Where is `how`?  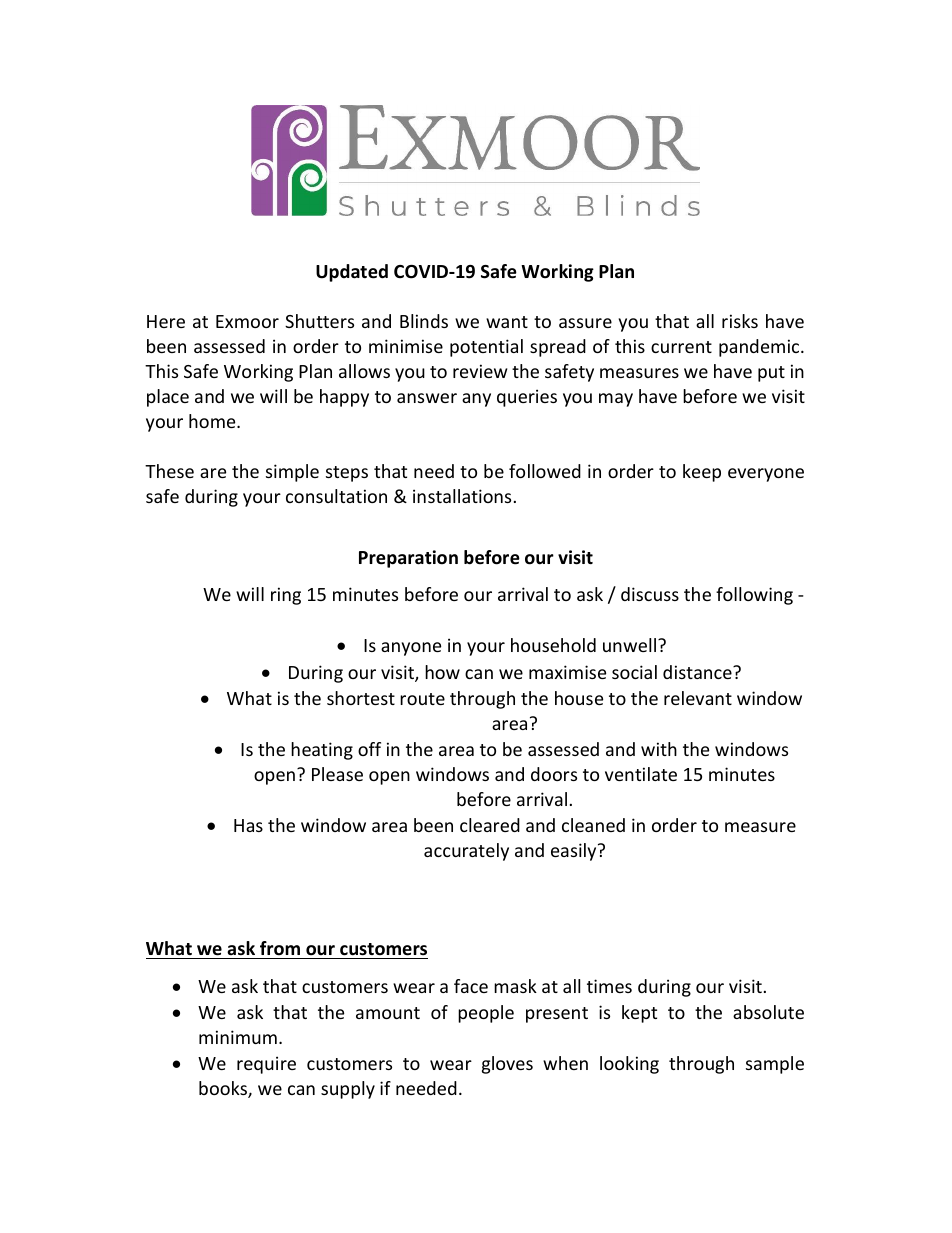 how is located at coordinates (442, 672).
